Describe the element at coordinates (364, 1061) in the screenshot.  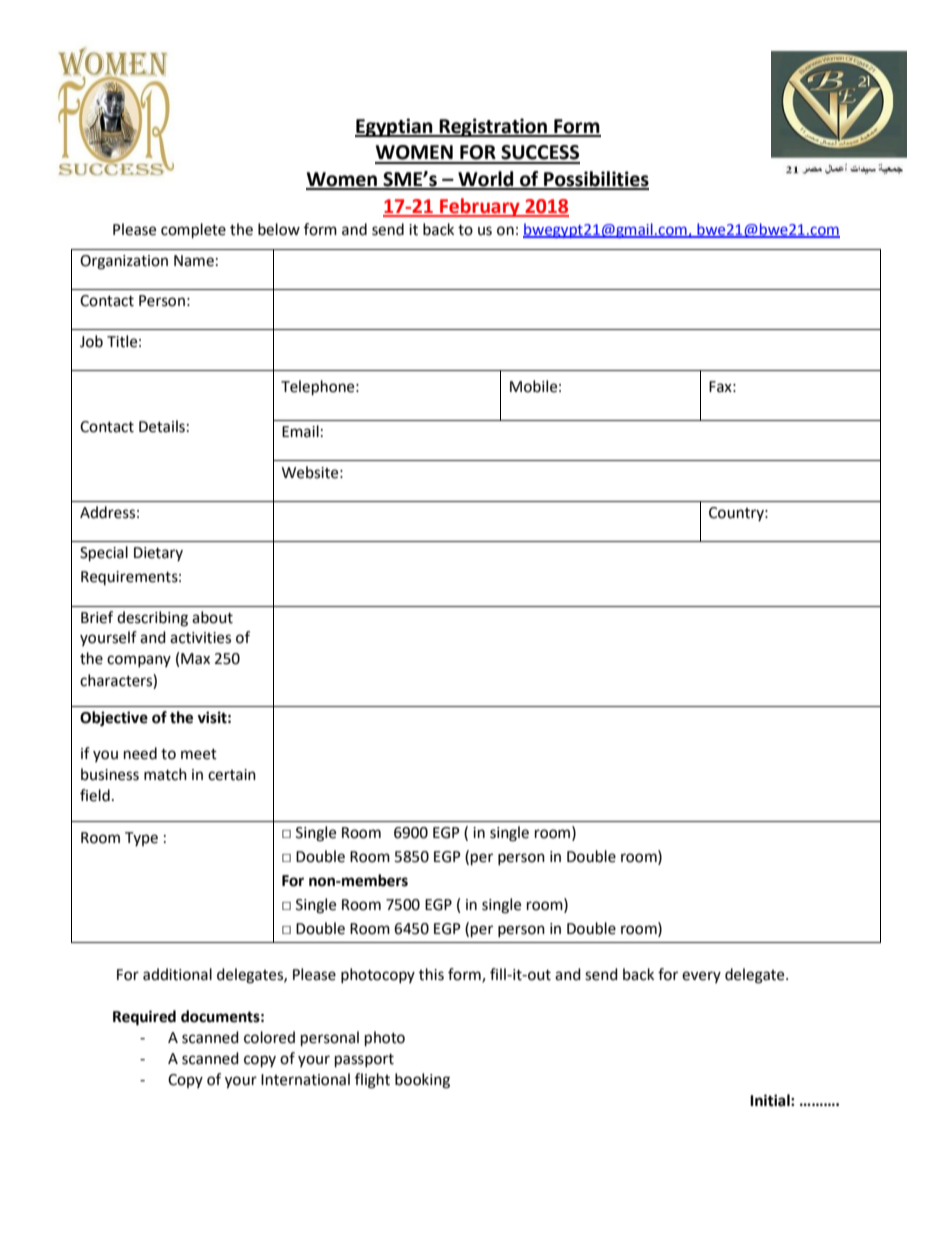
I see `passport` at that location.
